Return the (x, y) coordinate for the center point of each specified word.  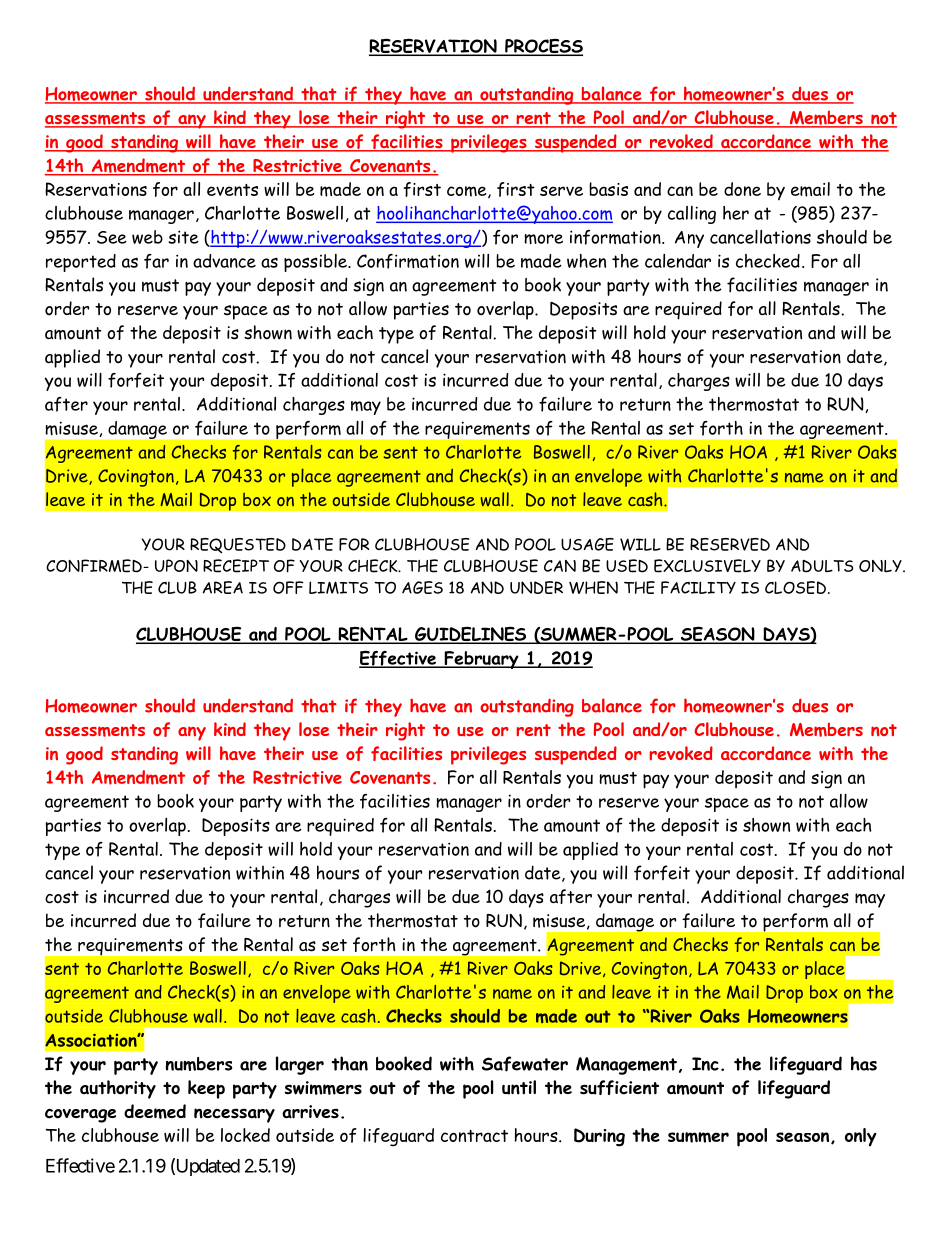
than (350, 1063)
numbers (199, 1064)
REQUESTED (238, 546)
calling (692, 215)
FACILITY (698, 587)
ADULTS (822, 566)
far (156, 261)
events (232, 190)
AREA (223, 587)
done (742, 189)
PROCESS (543, 47)
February (481, 660)
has (864, 1063)
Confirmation (408, 261)
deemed (155, 1111)
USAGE (587, 544)
